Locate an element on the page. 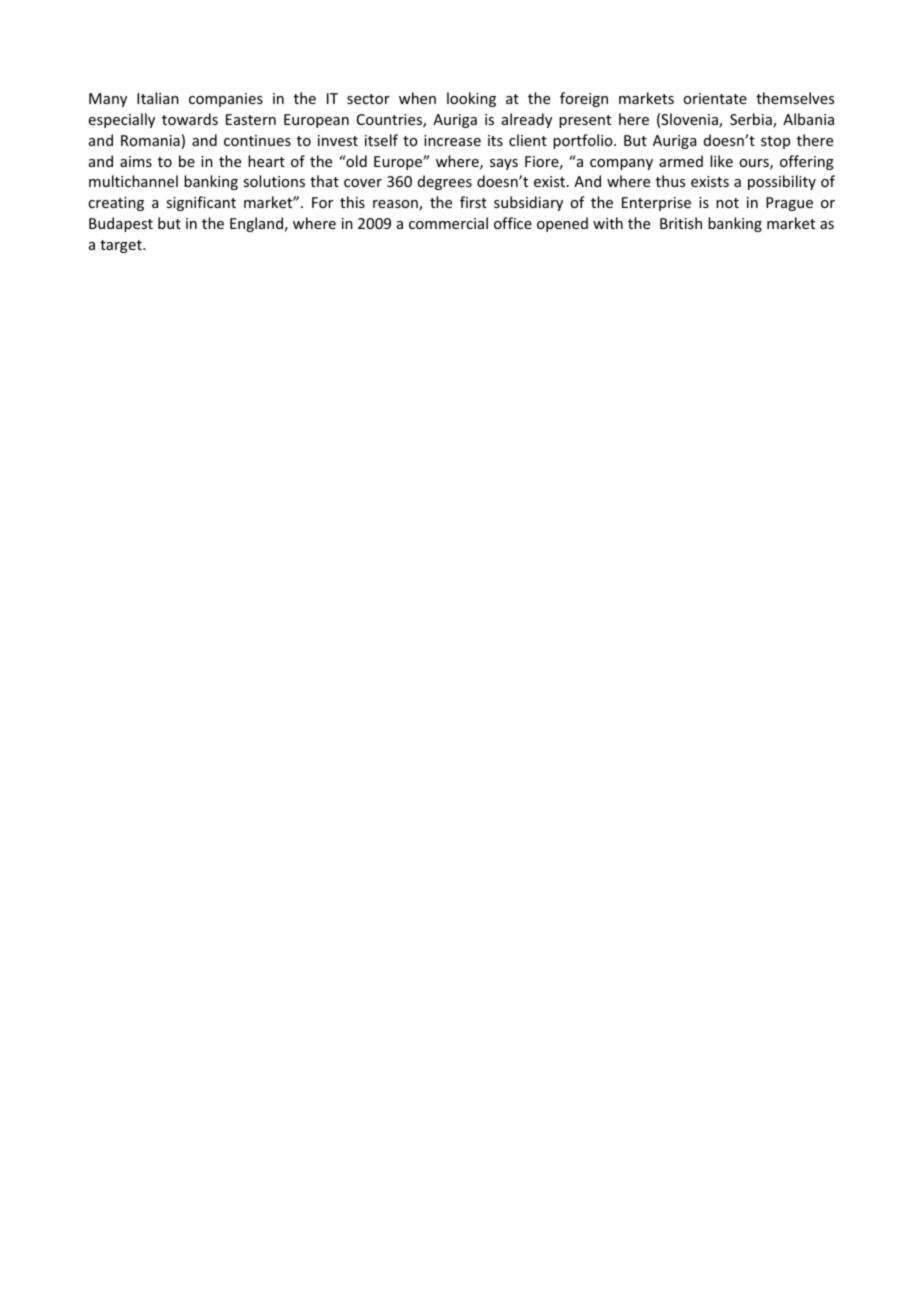 The image size is (924, 1308). British is located at coordinates (681, 223).
